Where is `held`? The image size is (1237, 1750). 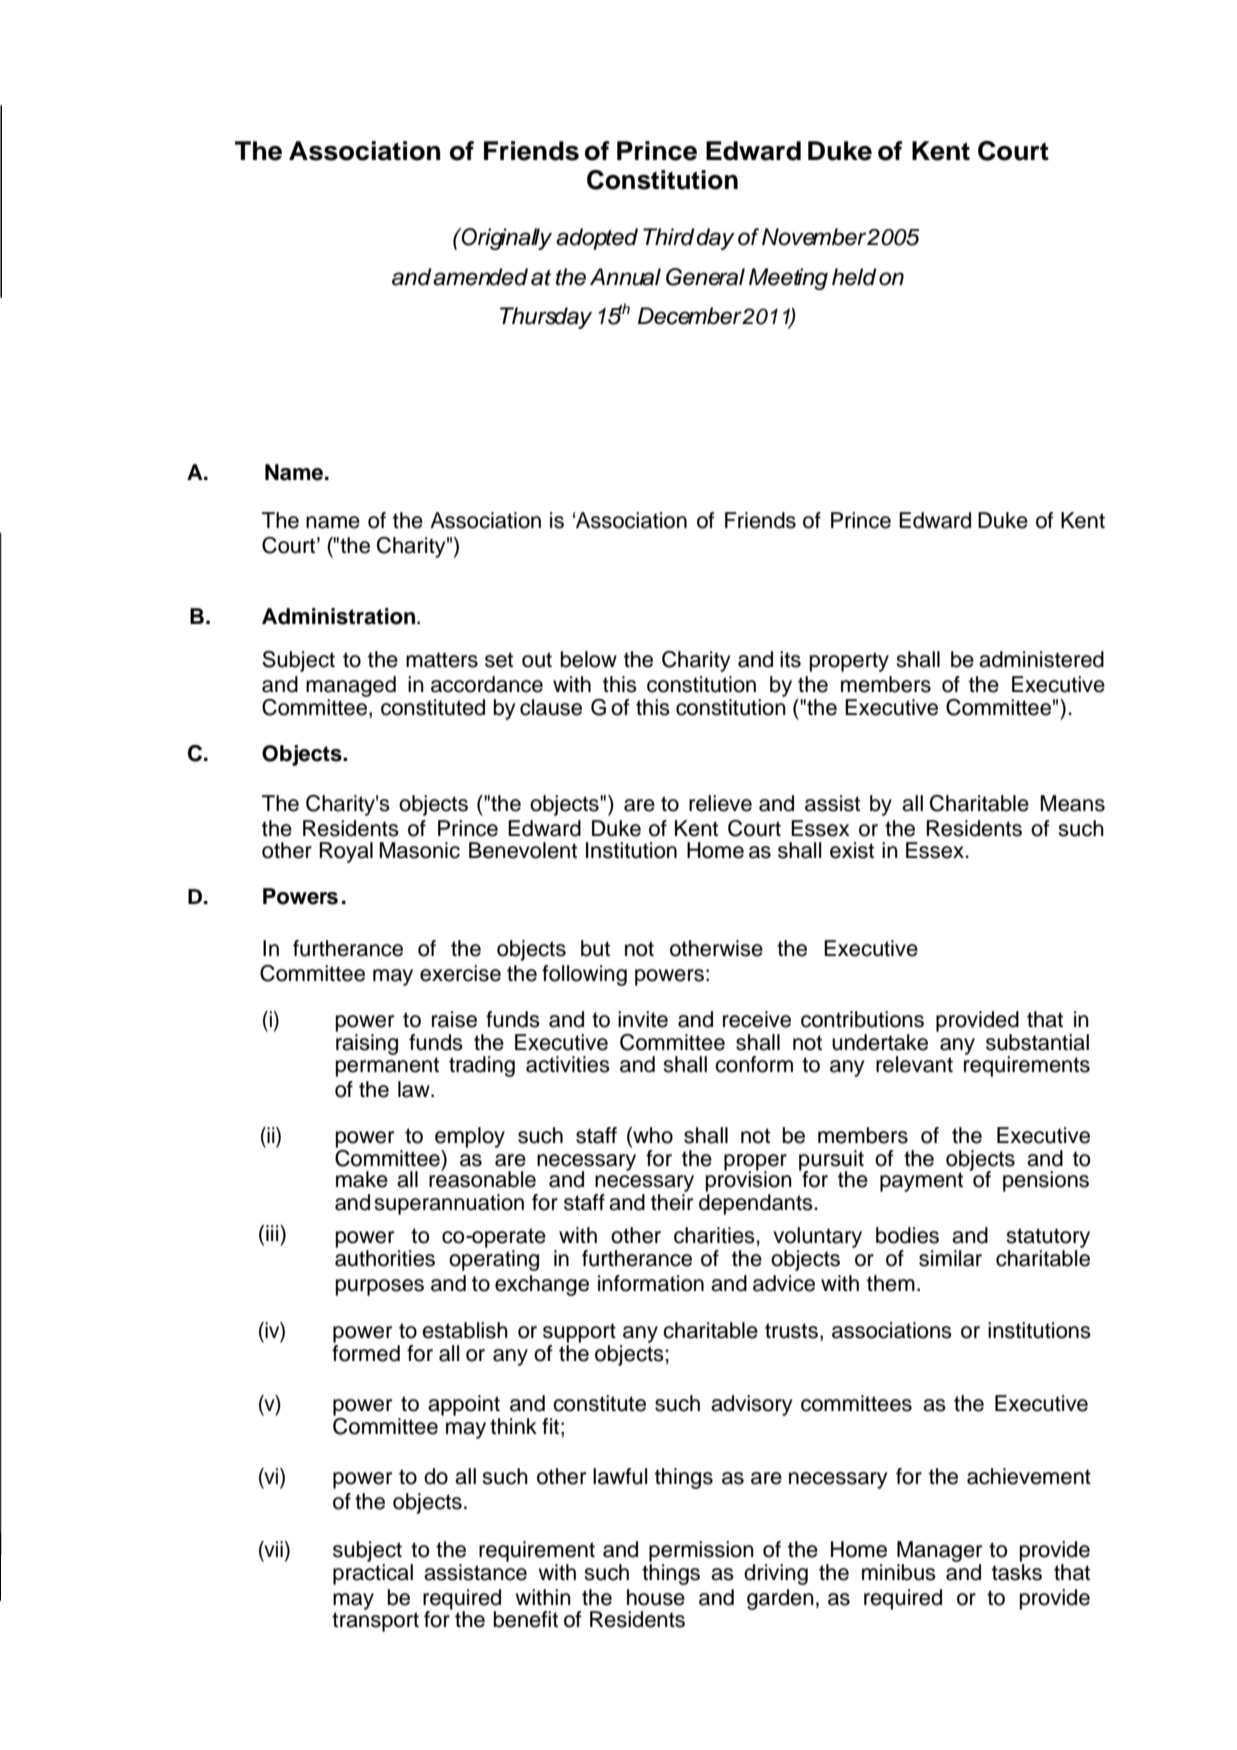
held is located at coordinates (854, 277).
